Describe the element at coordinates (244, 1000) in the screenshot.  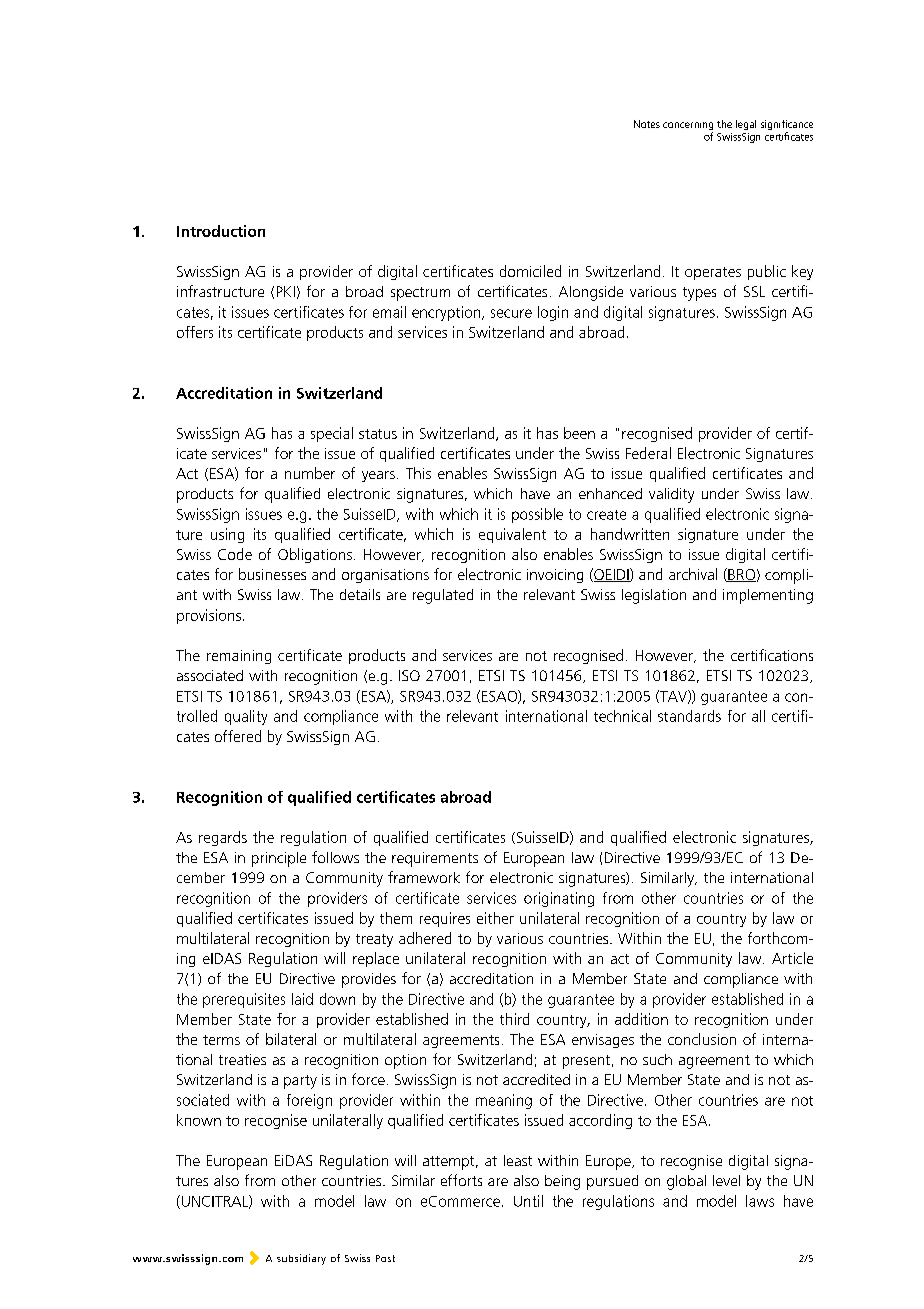
I see `prerequisites` at that location.
